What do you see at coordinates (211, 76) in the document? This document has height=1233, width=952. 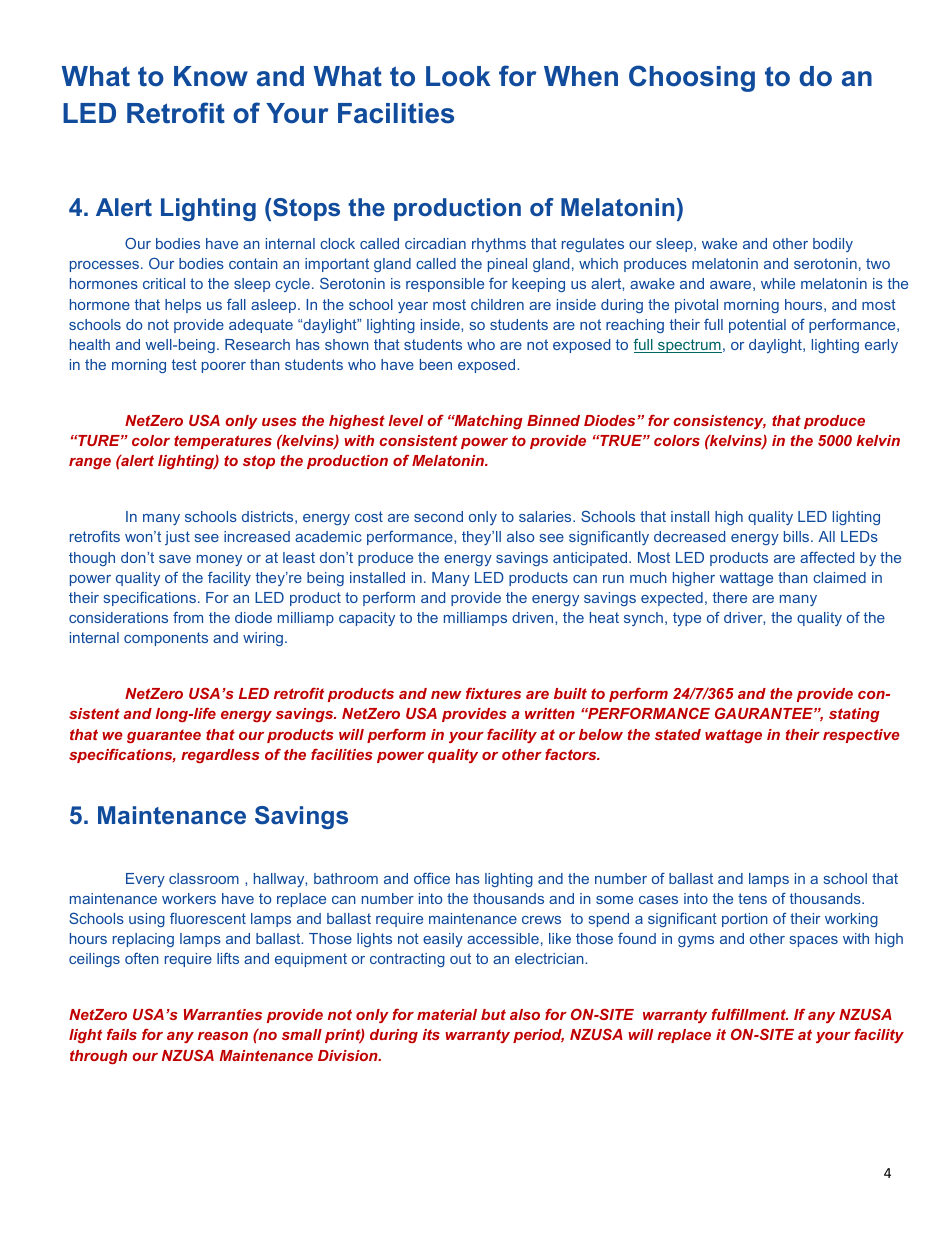 I see `Know` at bounding box center [211, 76].
